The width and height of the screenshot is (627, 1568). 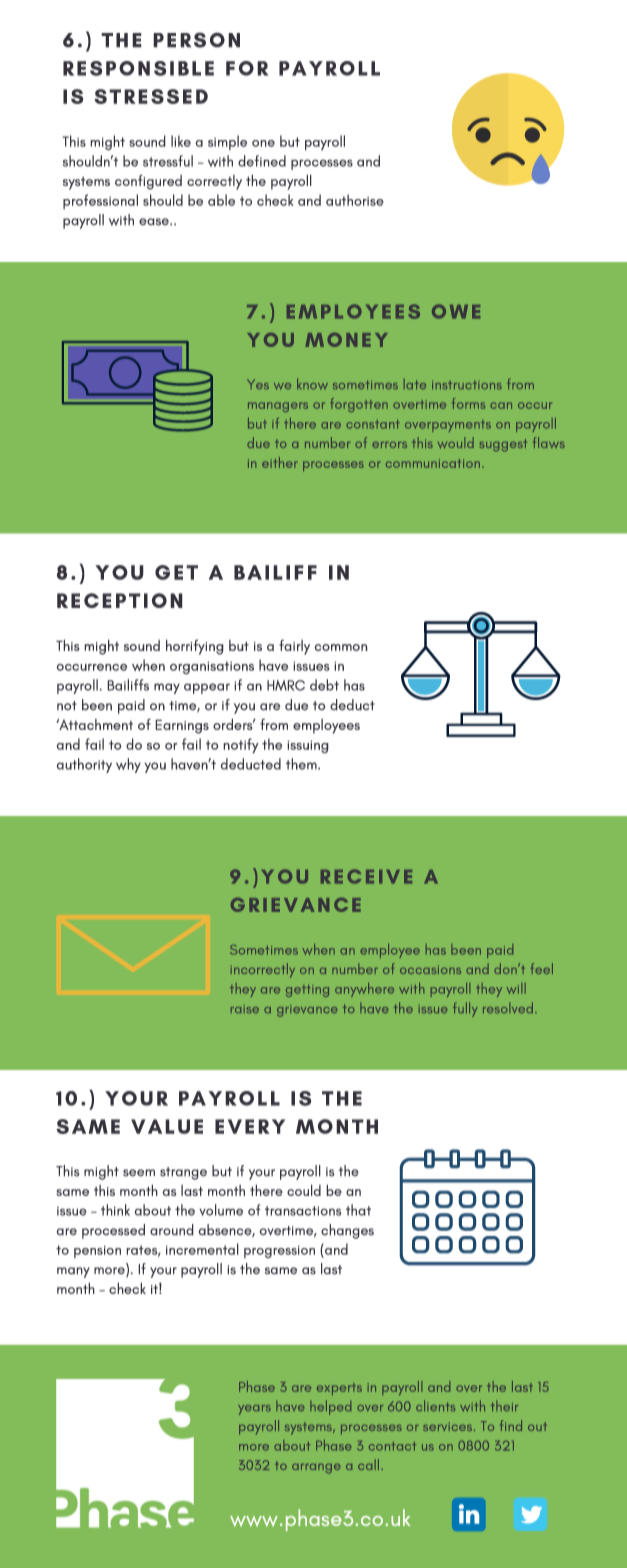 I want to click on their, so click(x=504, y=1406).
